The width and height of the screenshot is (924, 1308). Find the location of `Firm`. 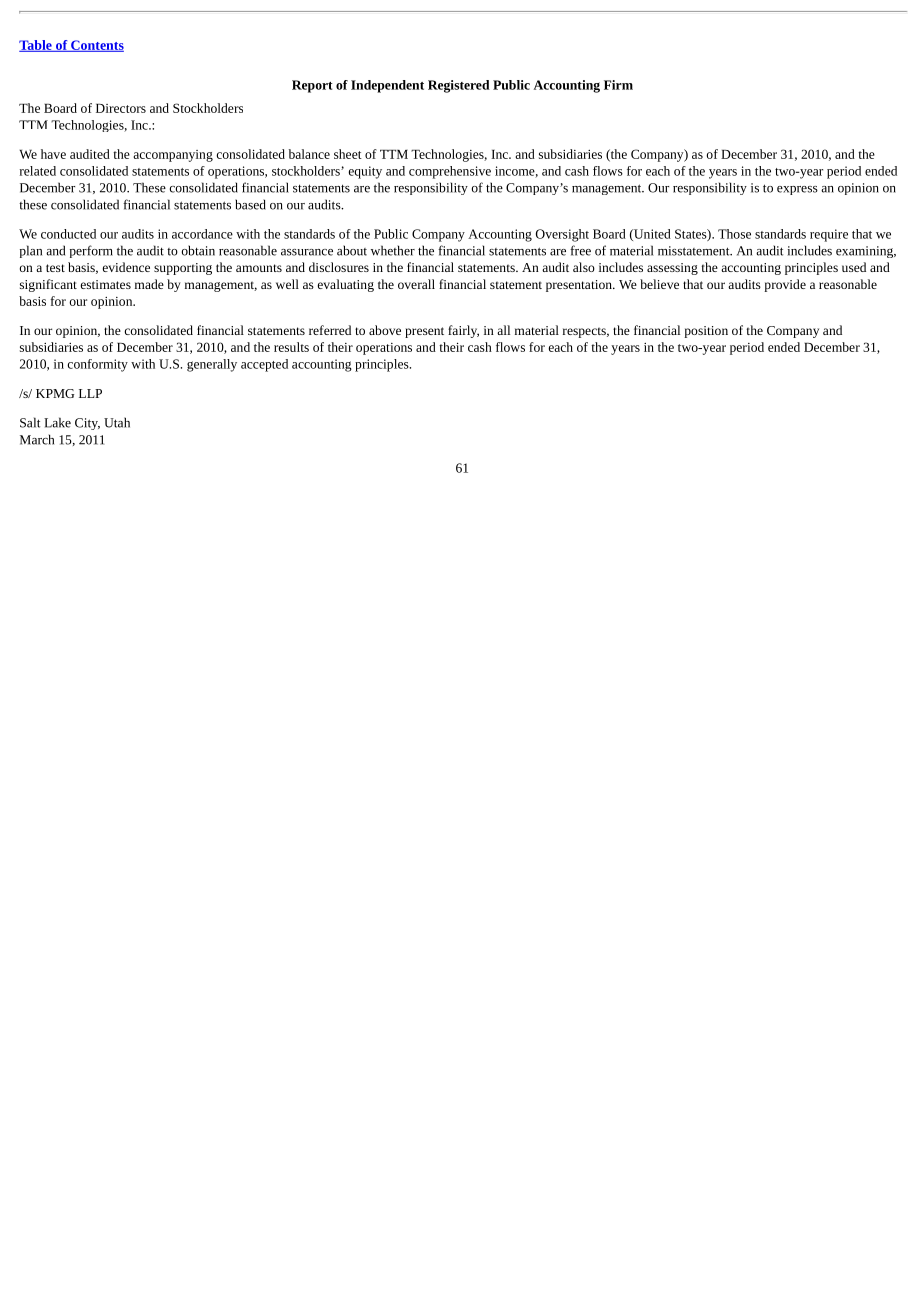

Firm is located at coordinates (618, 85).
